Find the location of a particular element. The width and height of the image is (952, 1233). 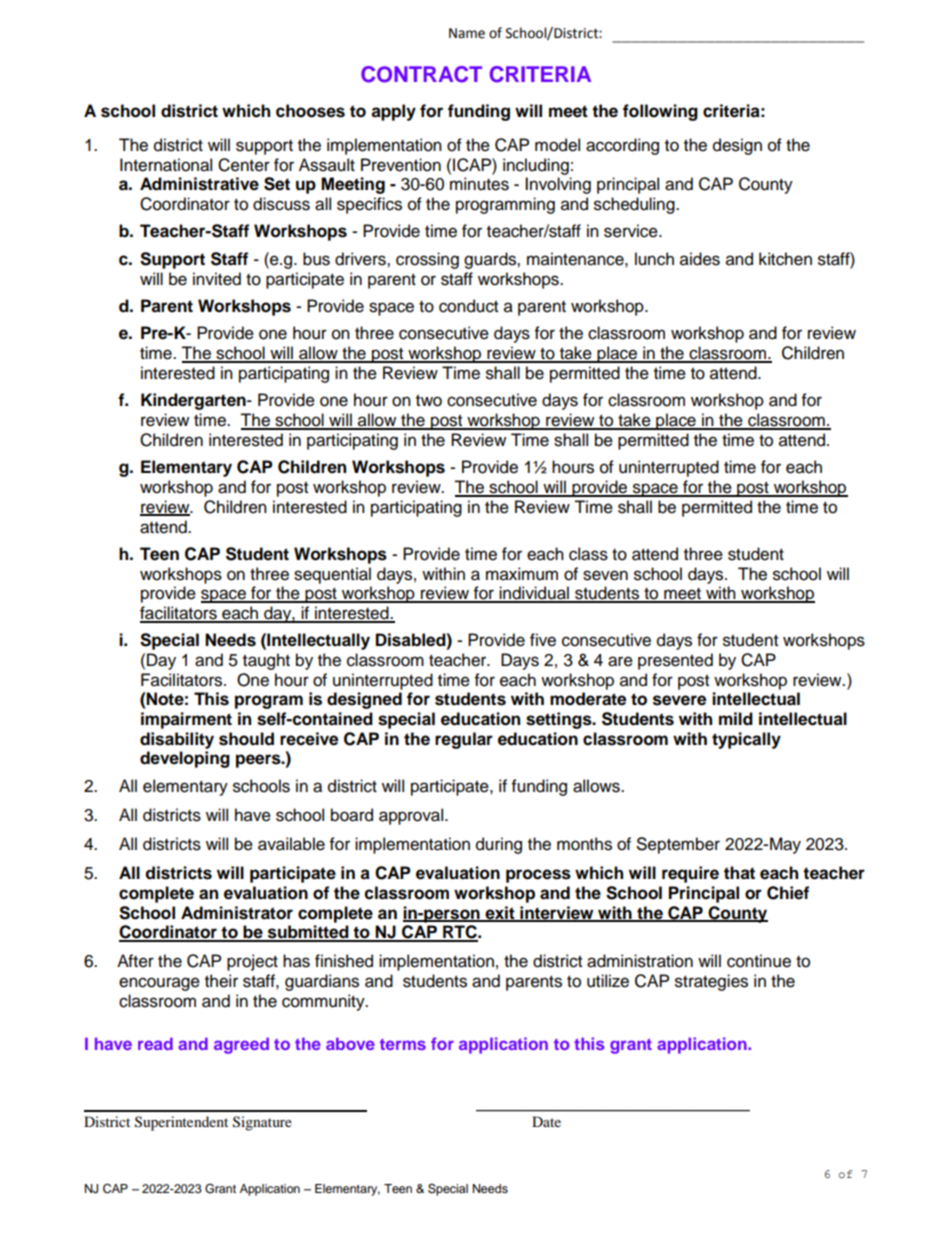

taught is located at coordinates (266, 661).
